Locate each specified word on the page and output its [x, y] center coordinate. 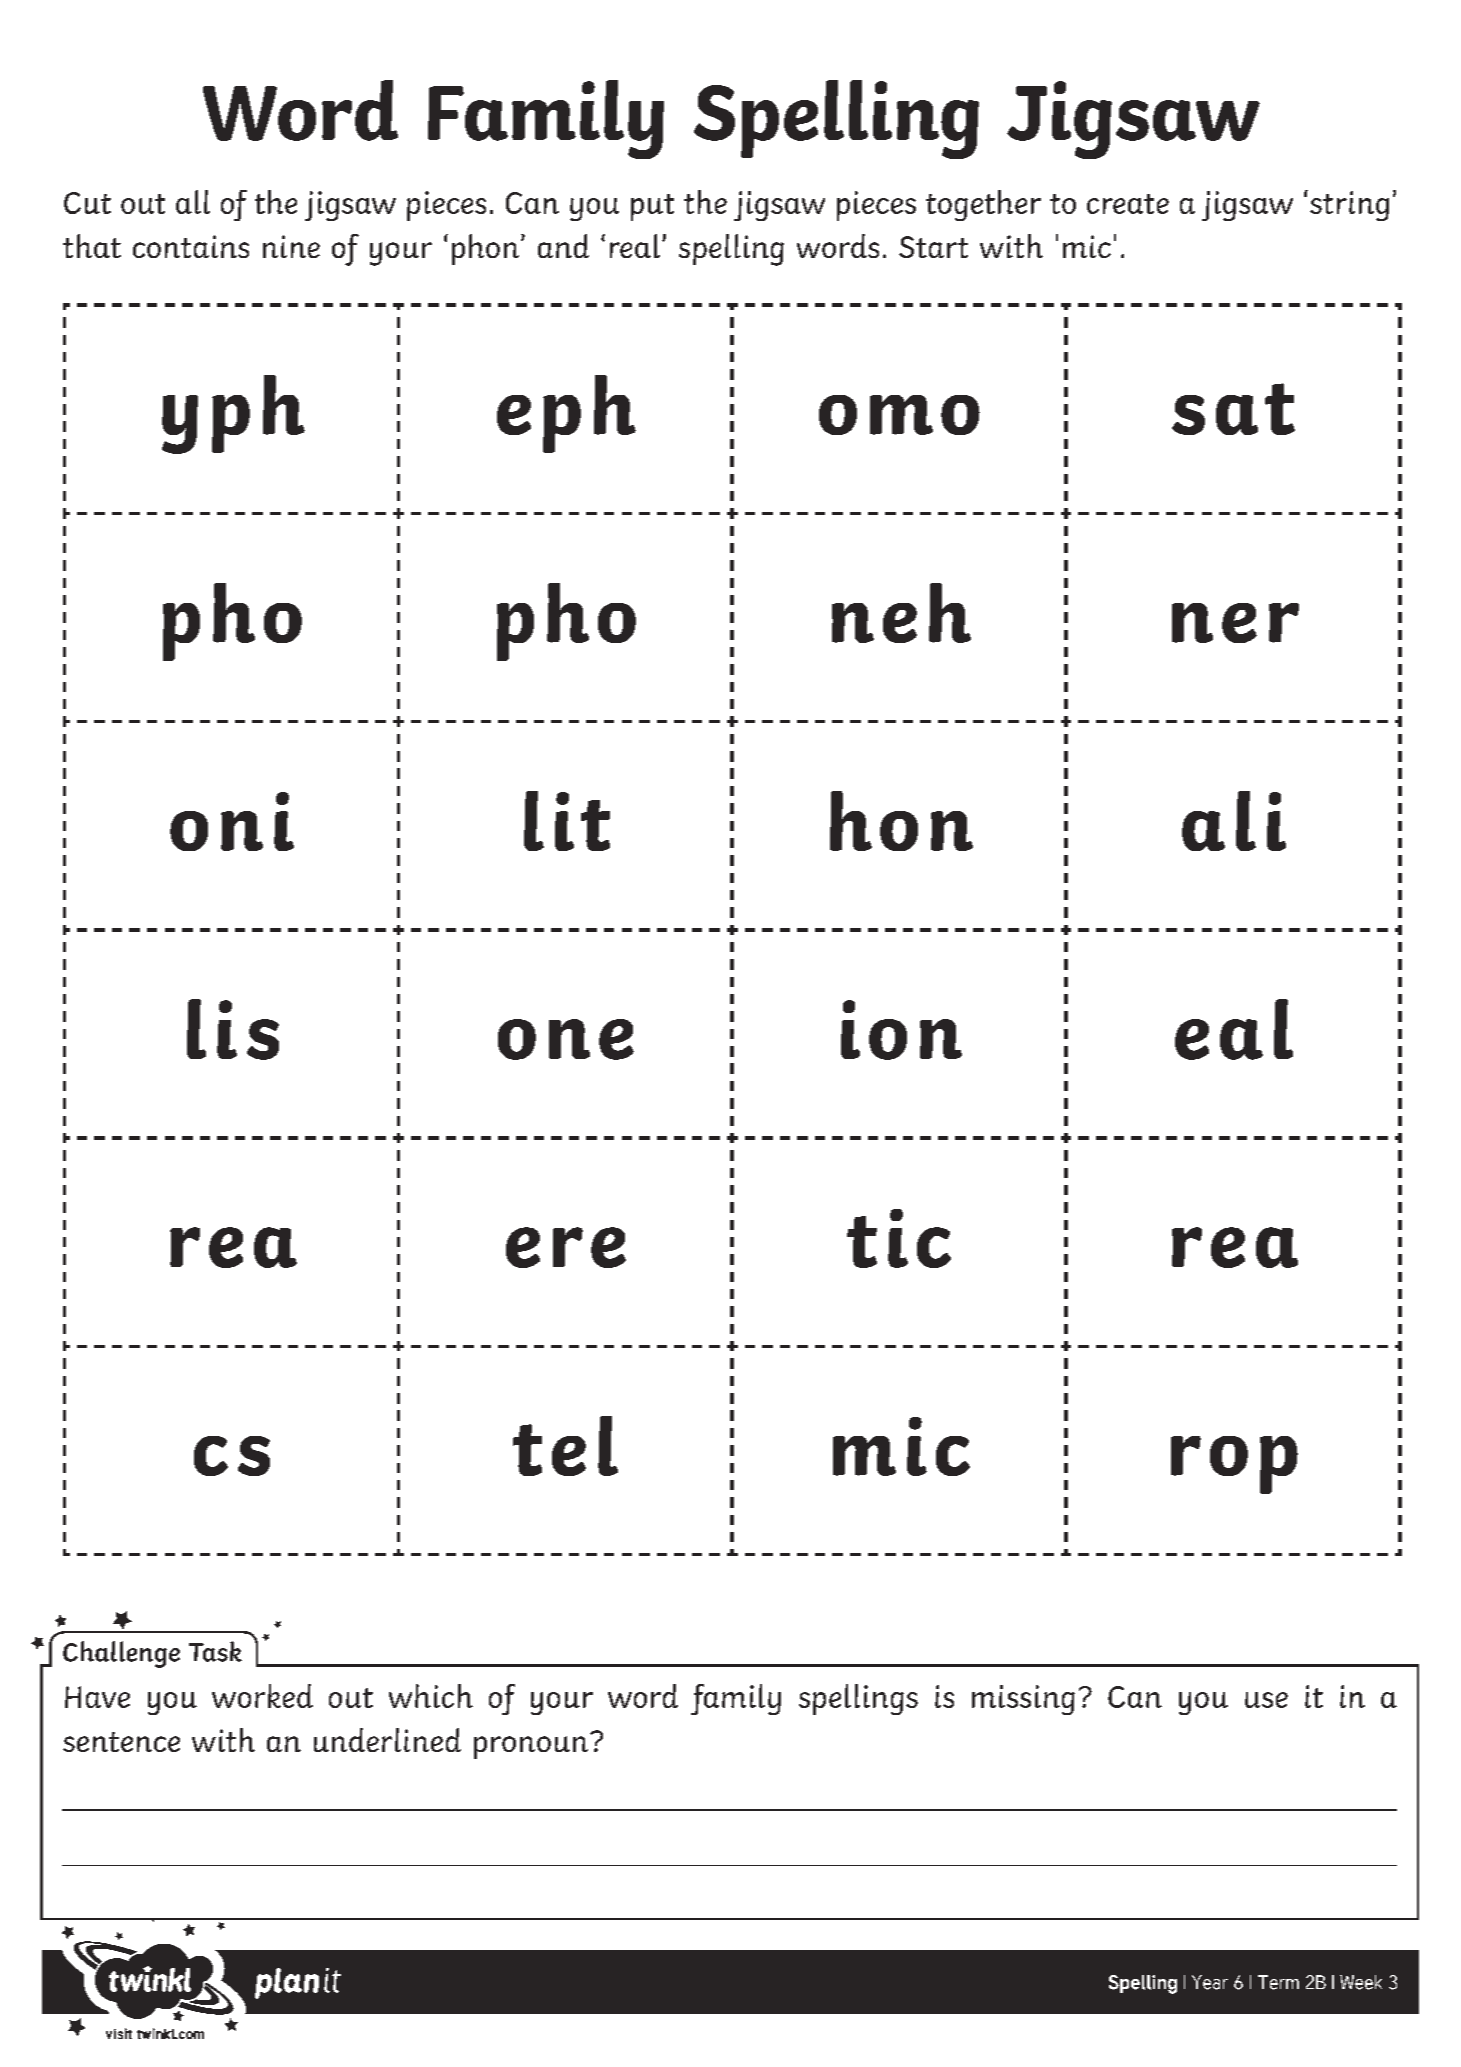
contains [191, 246]
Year [1210, 1982]
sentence [121, 1742]
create [1128, 204]
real [635, 246]
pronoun [531, 1747]
